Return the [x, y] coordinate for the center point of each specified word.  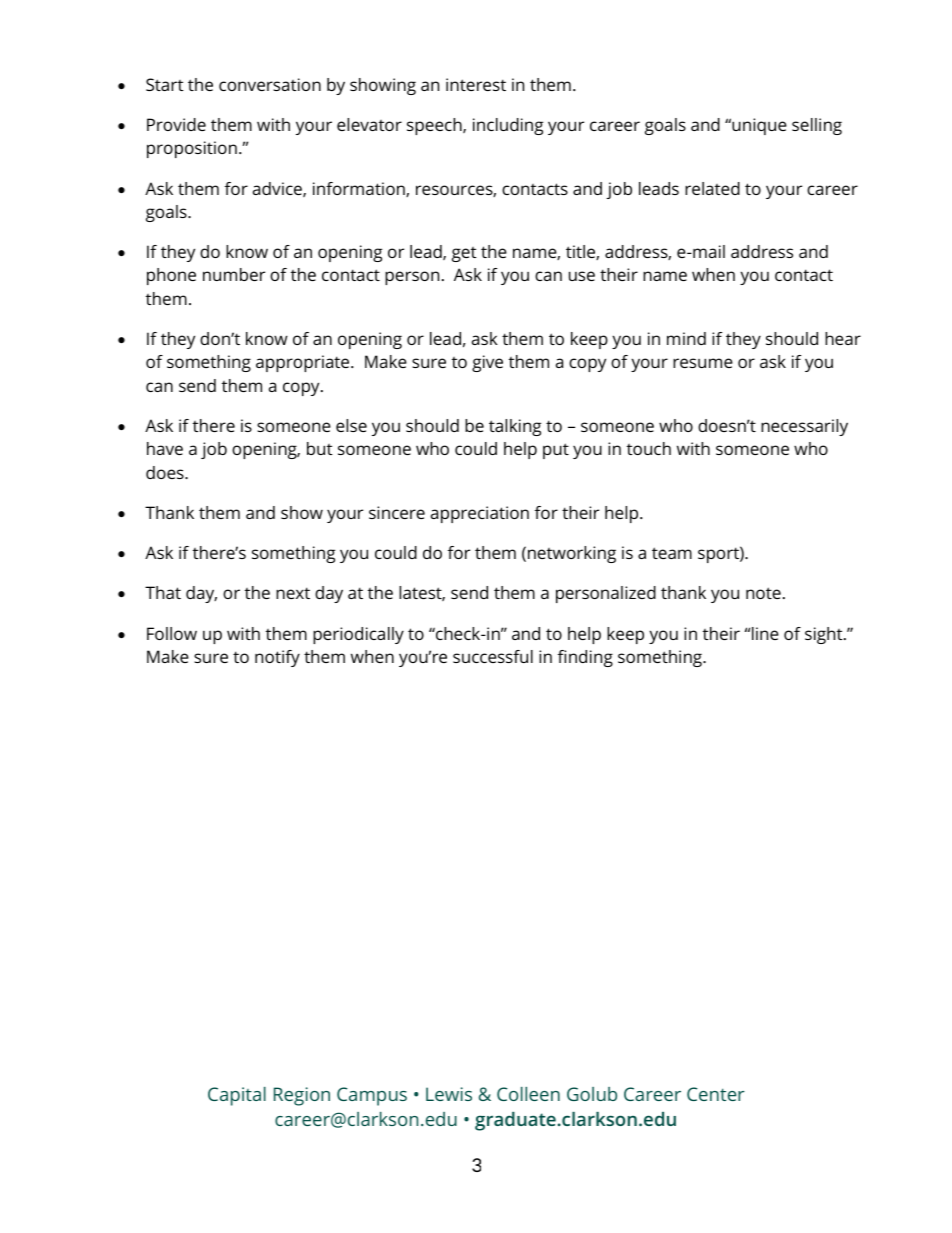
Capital [237, 1096]
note [763, 593]
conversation [270, 84]
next [293, 593]
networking [572, 554]
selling [817, 126]
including [508, 126]
